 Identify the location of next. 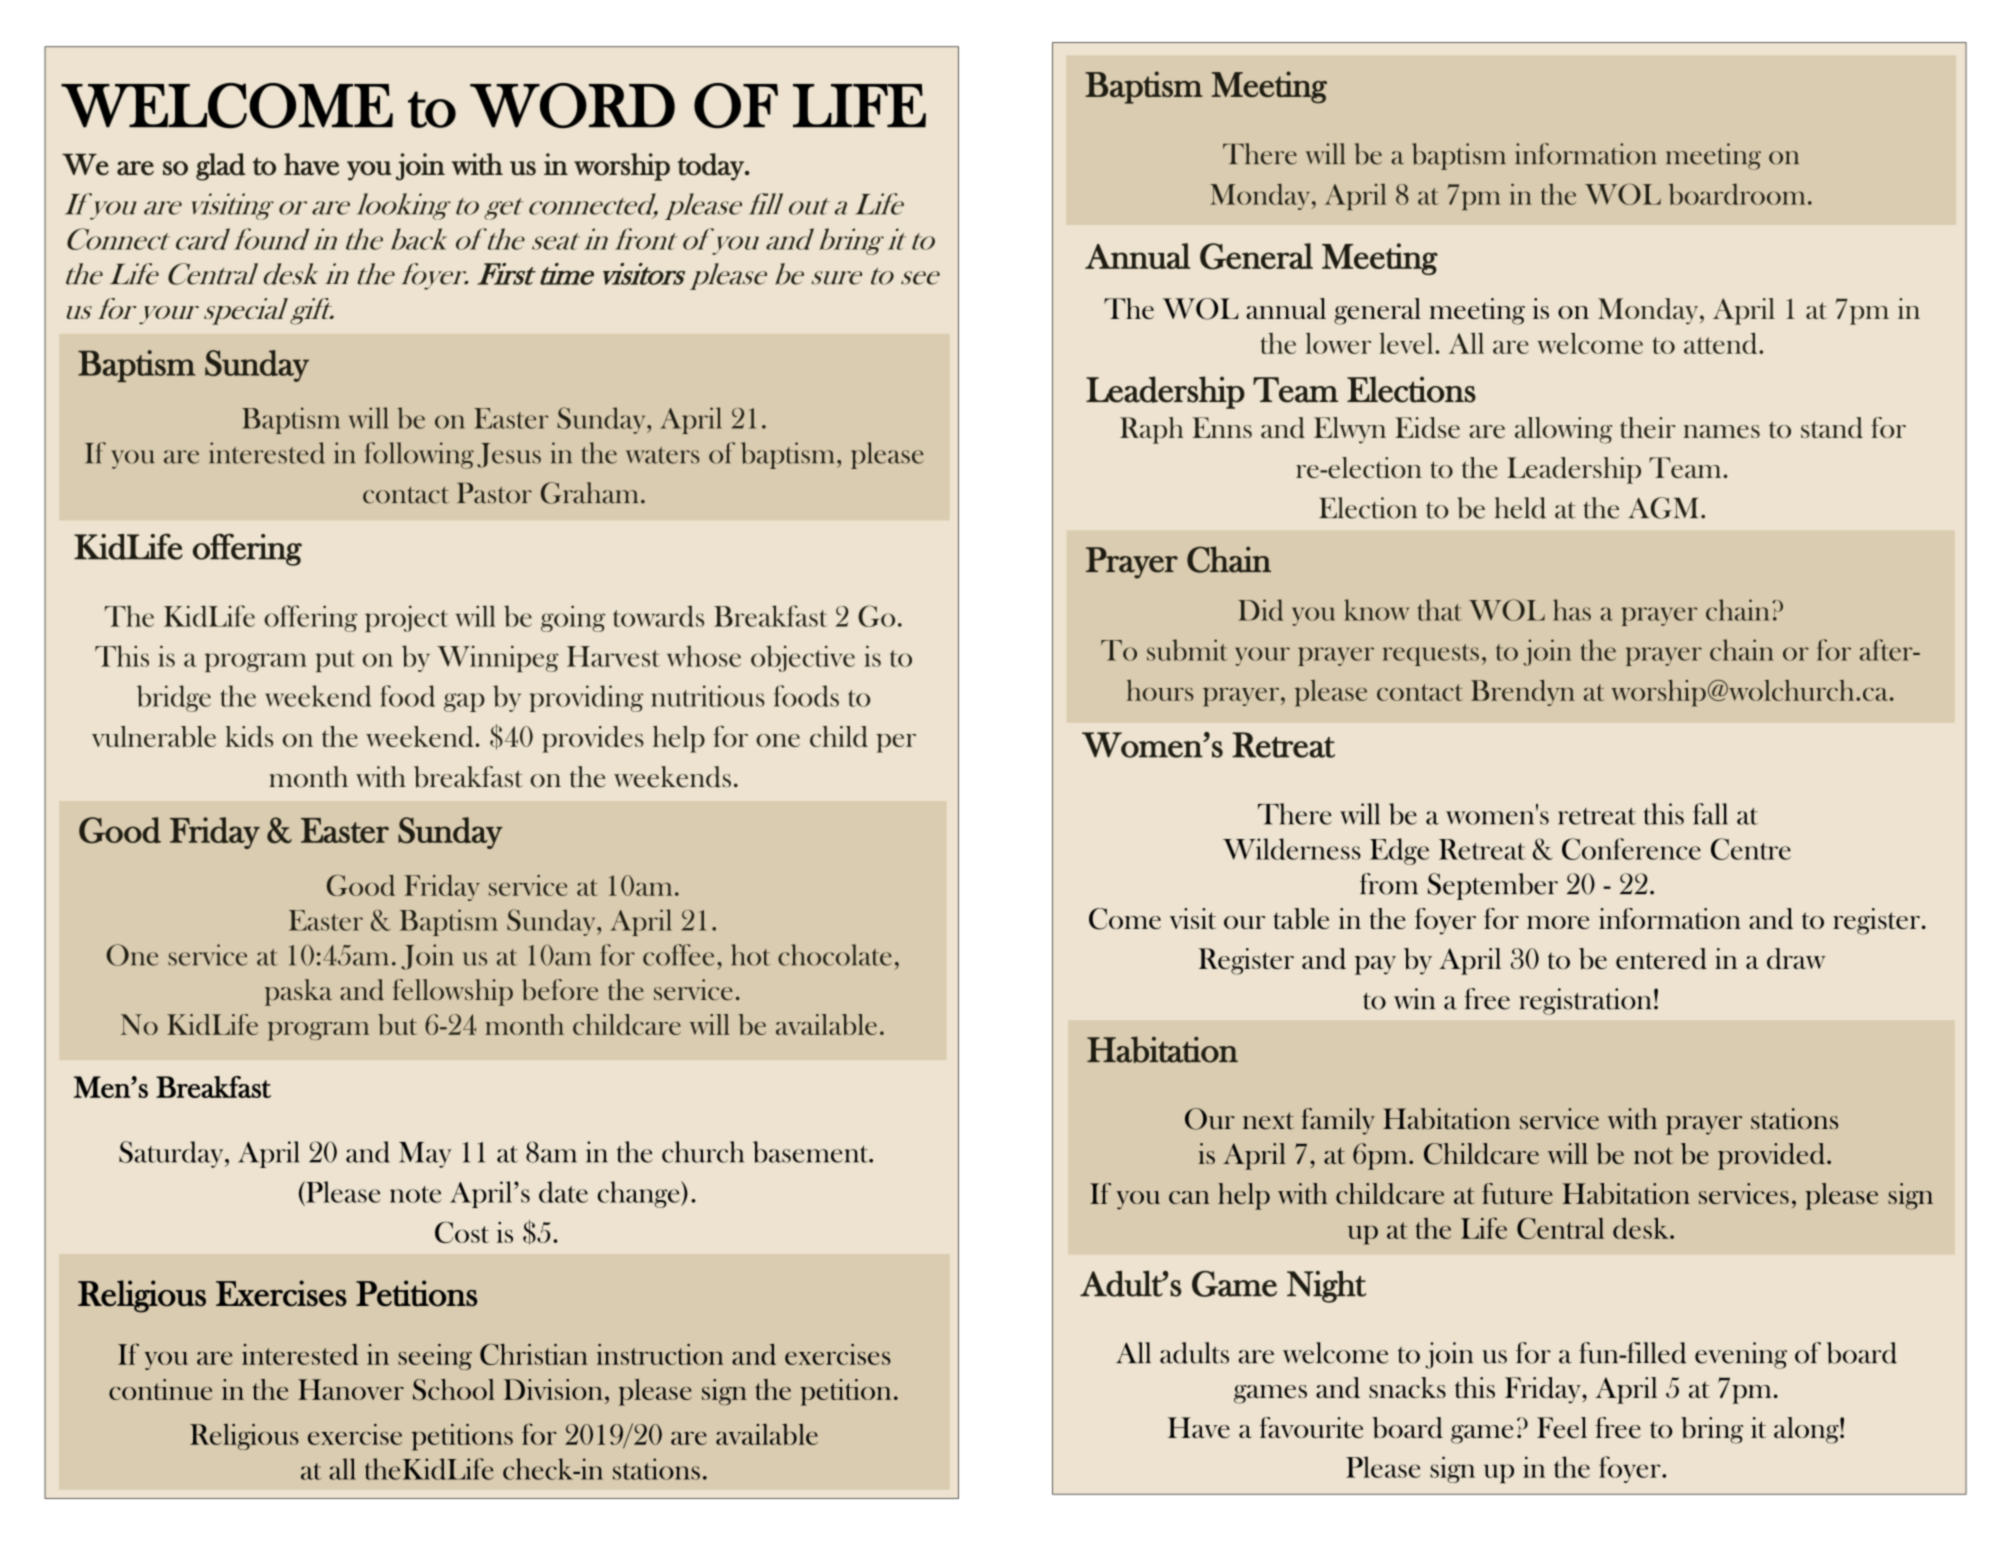
(1268, 1121).
